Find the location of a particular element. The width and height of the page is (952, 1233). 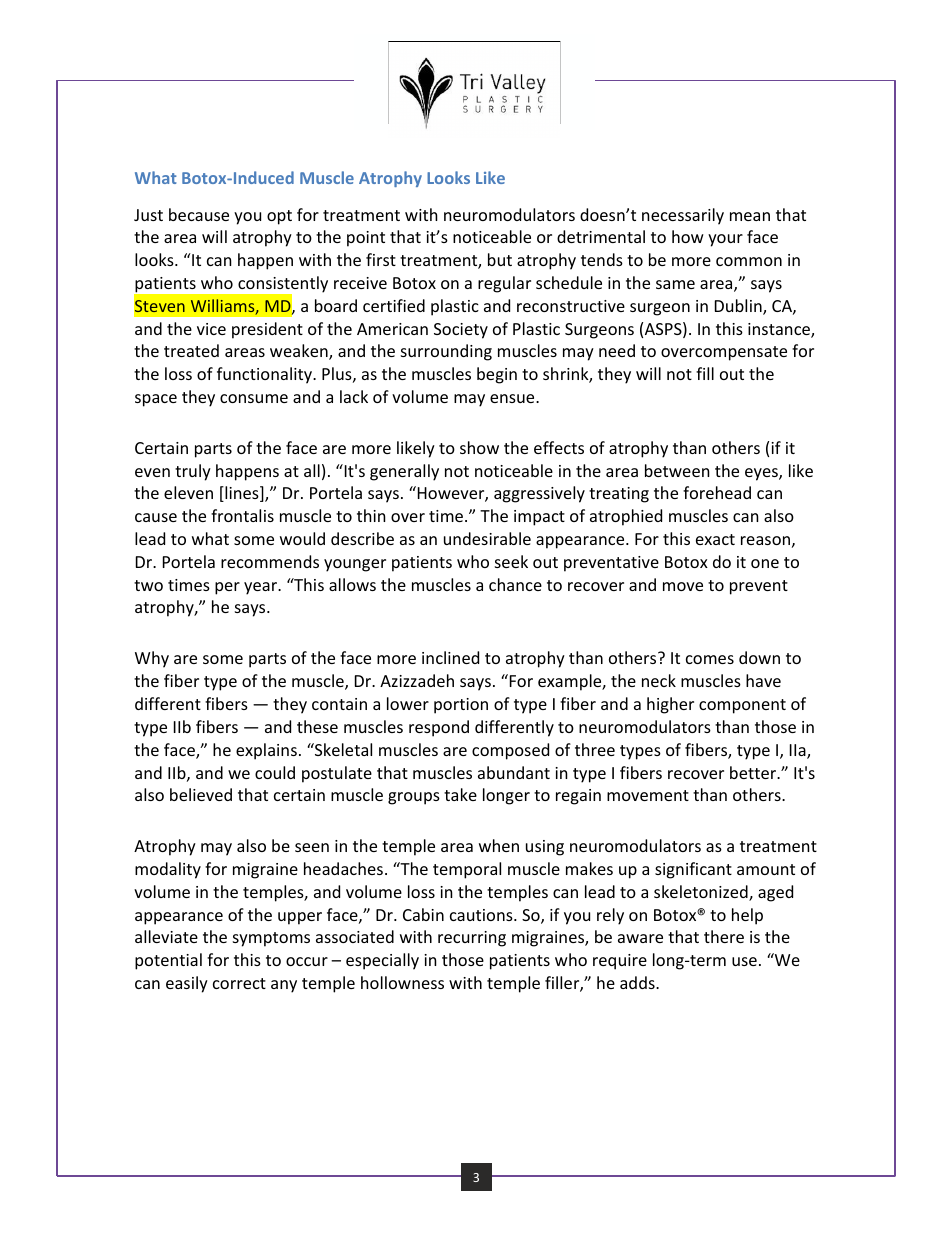

correct is located at coordinates (239, 983).
